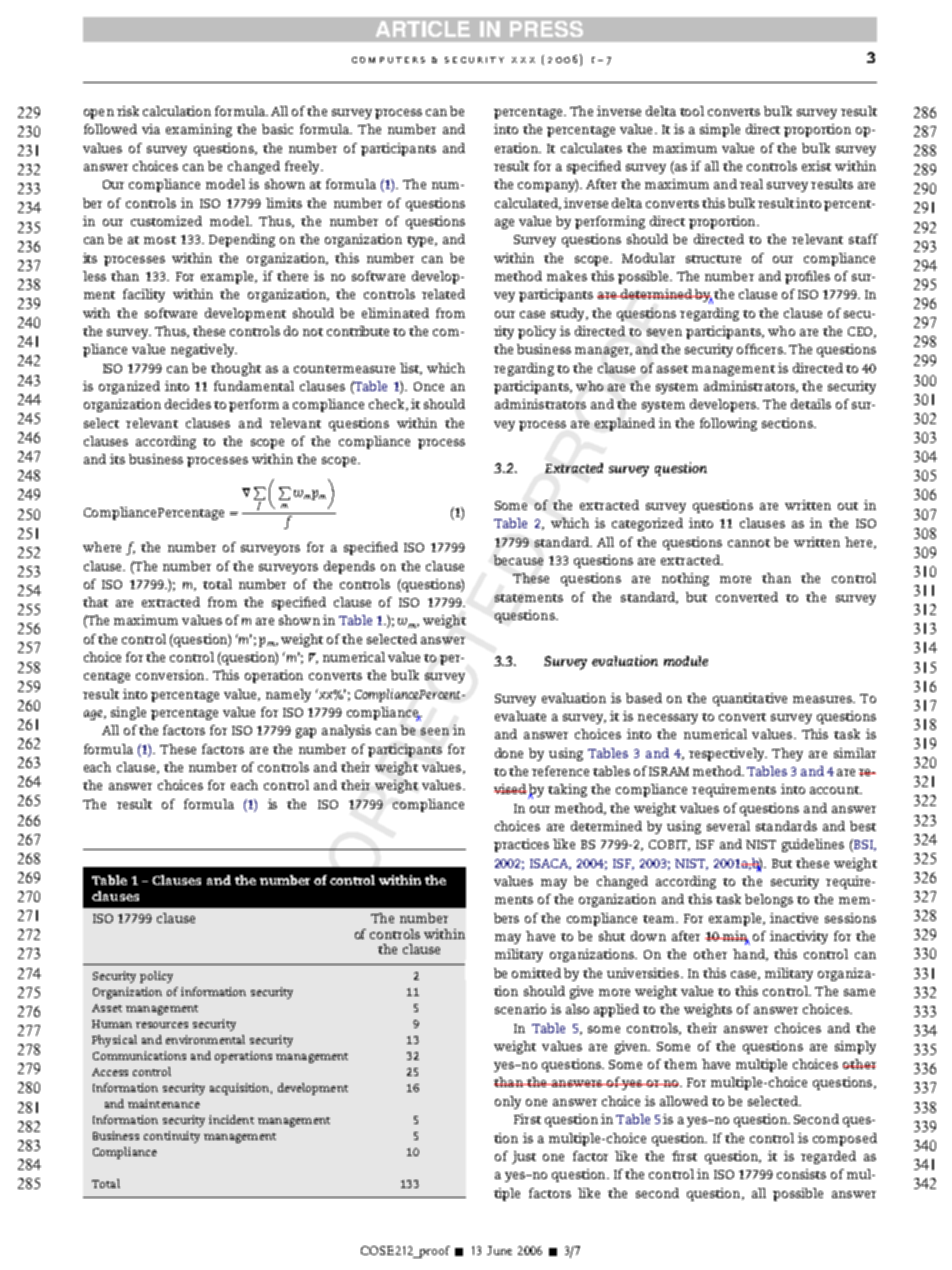 The image size is (952, 1270). I want to click on cannot, so click(749, 543).
